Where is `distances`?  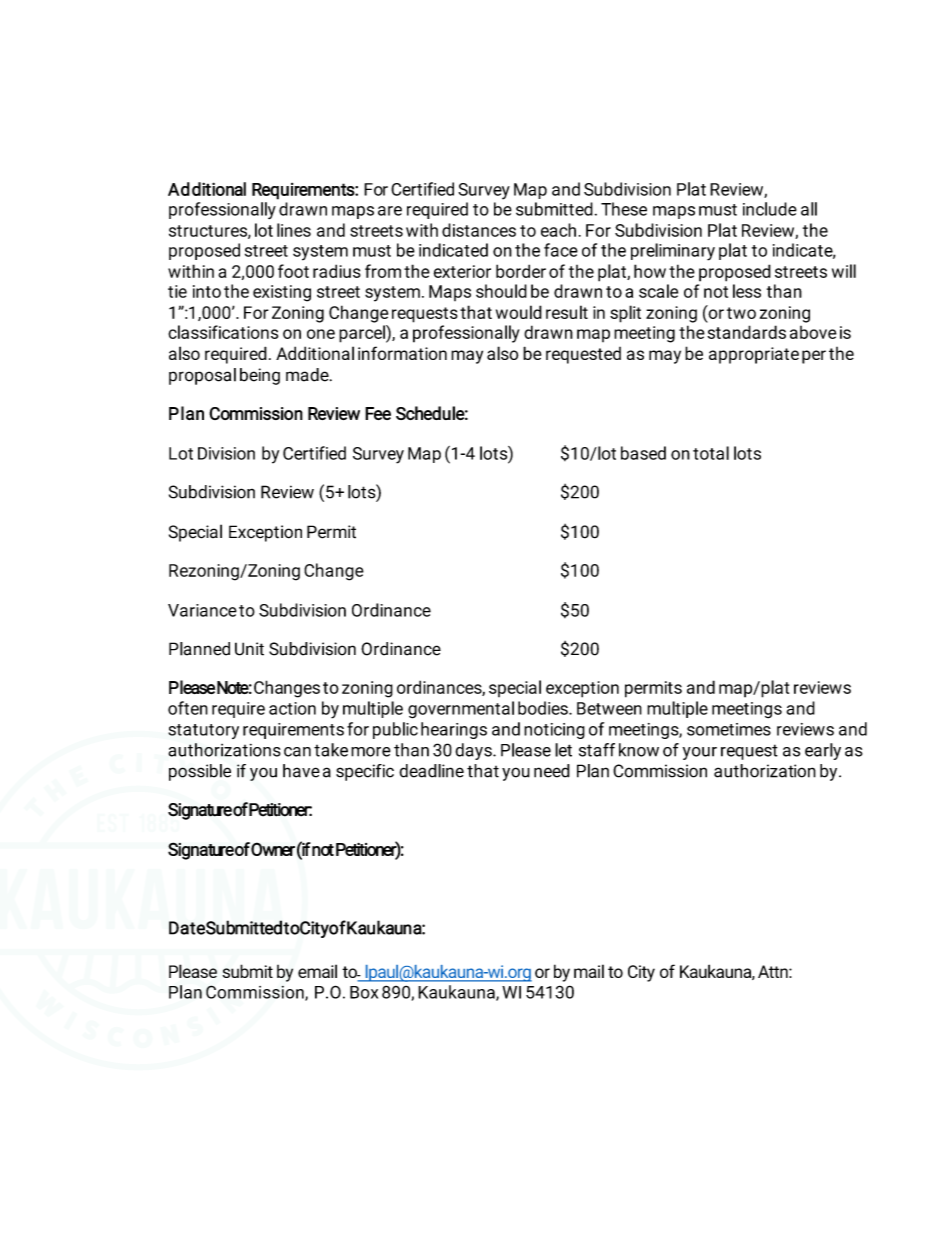 distances is located at coordinates (479, 230).
